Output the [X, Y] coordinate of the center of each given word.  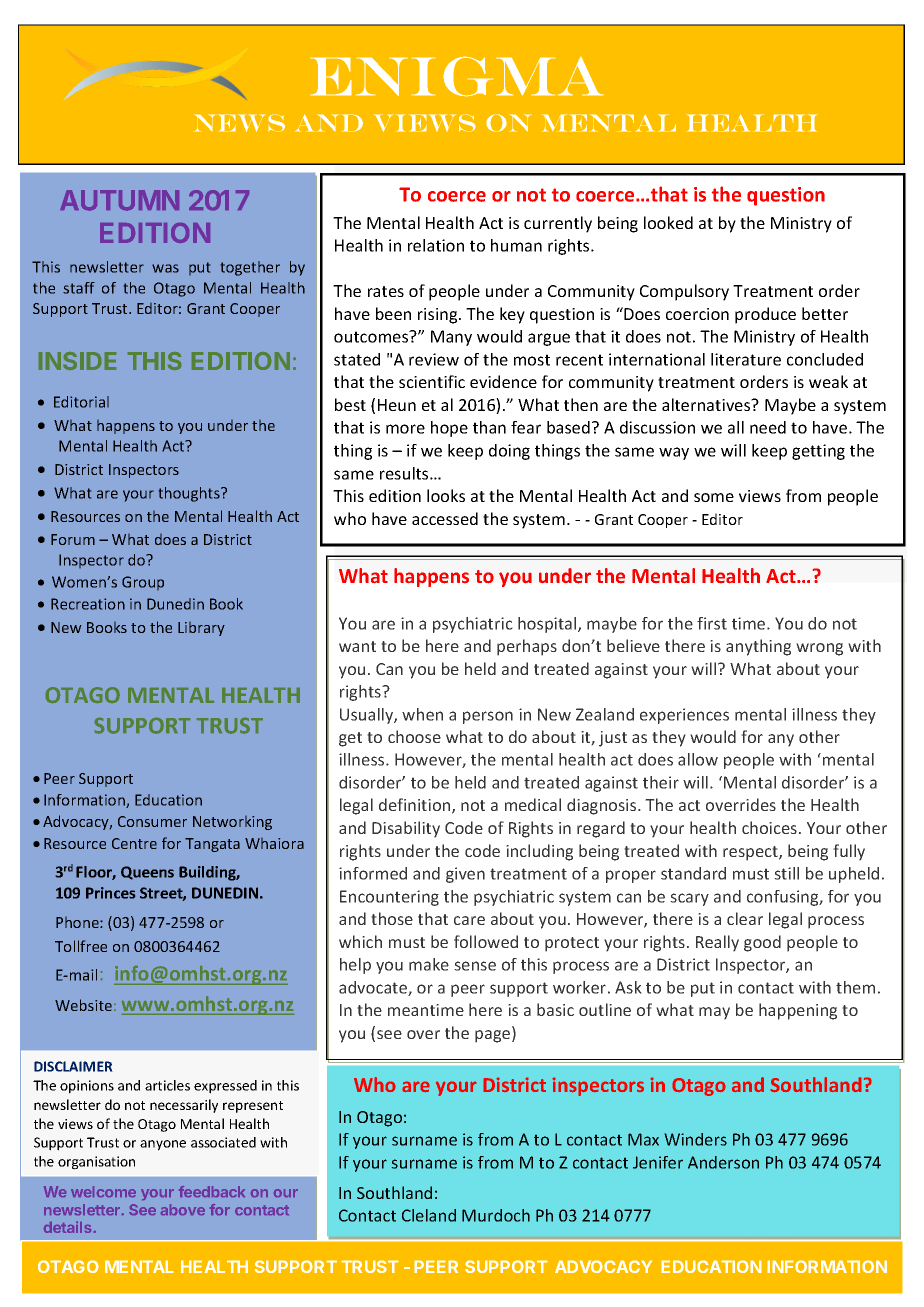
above [183, 1209]
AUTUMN [119, 200]
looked [668, 222]
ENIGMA [457, 76]
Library [201, 629]
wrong [819, 649]
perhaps [527, 647]
